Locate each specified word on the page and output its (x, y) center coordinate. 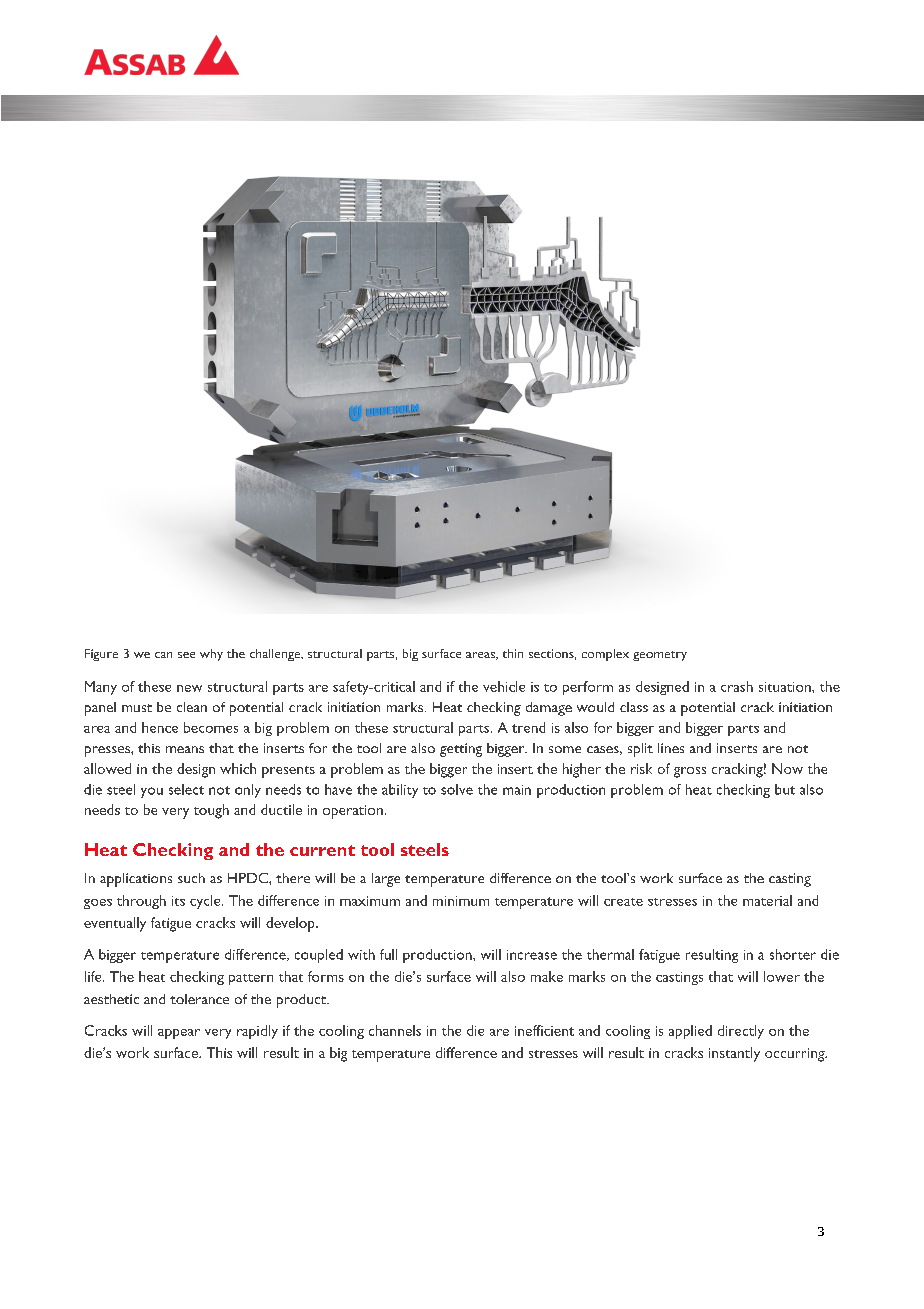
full (388, 954)
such (191, 878)
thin (513, 653)
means (185, 749)
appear (179, 1034)
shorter (793, 954)
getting (461, 750)
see (186, 655)
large (386, 880)
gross (690, 772)
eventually (115, 924)
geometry (660, 656)
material (767, 900)
